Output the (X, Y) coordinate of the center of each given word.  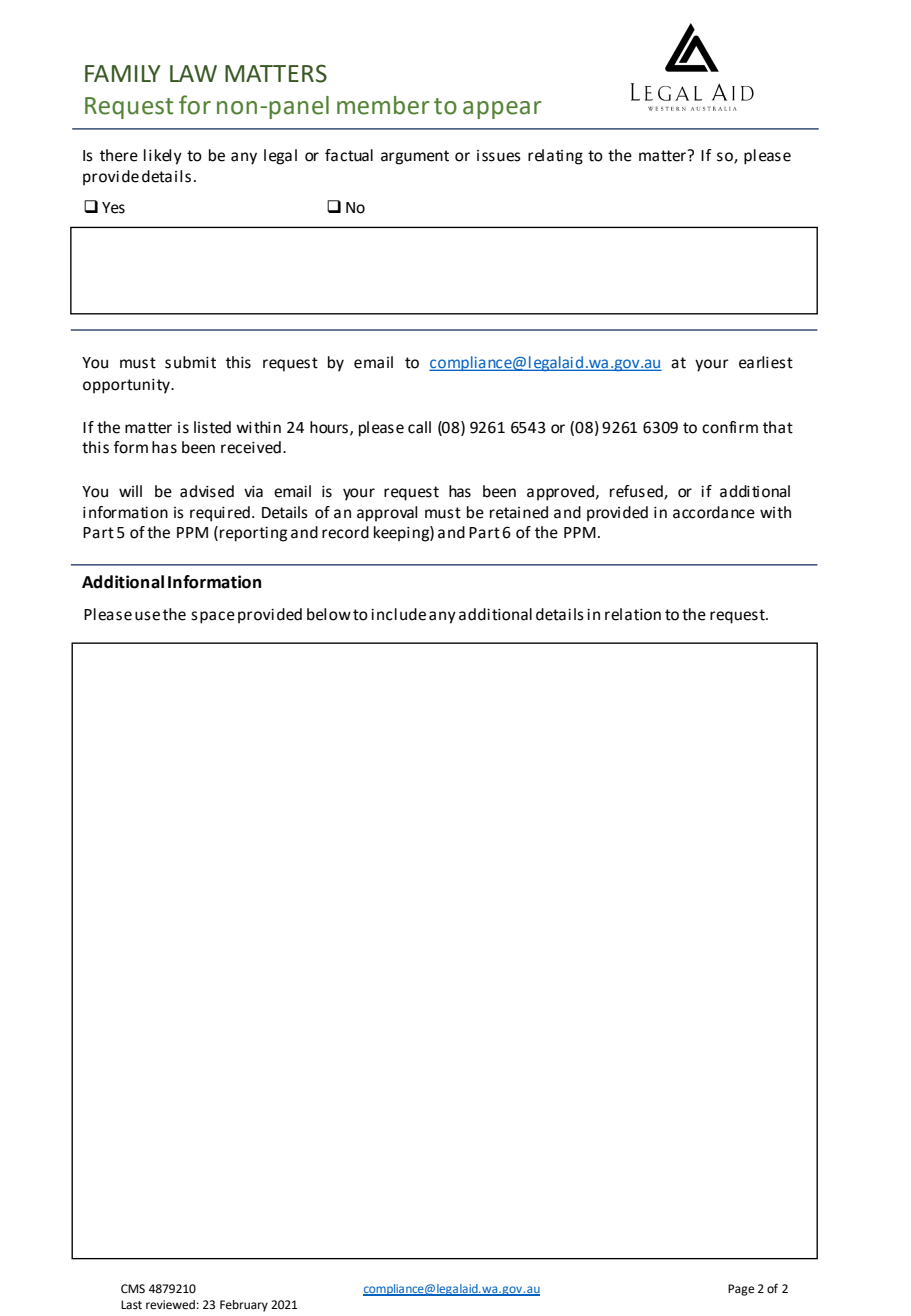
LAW (193, 73)
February (244, 1306)
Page (741, 1290)
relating (555, 157)
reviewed (170, 1305)
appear (502, 110)
